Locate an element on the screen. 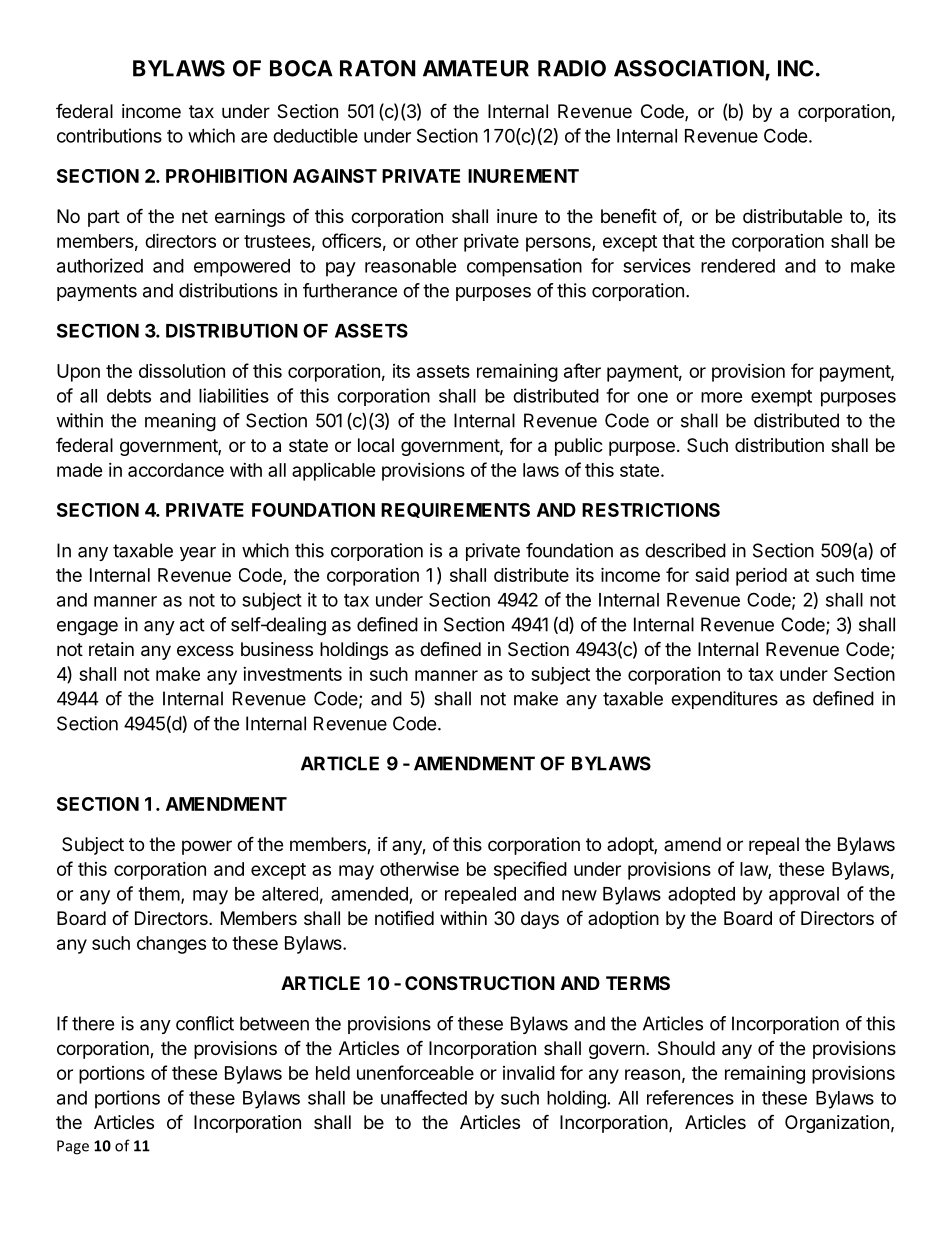 This screenshot has height=1233, width=952. compensation is located at coordinates (524, 267).
